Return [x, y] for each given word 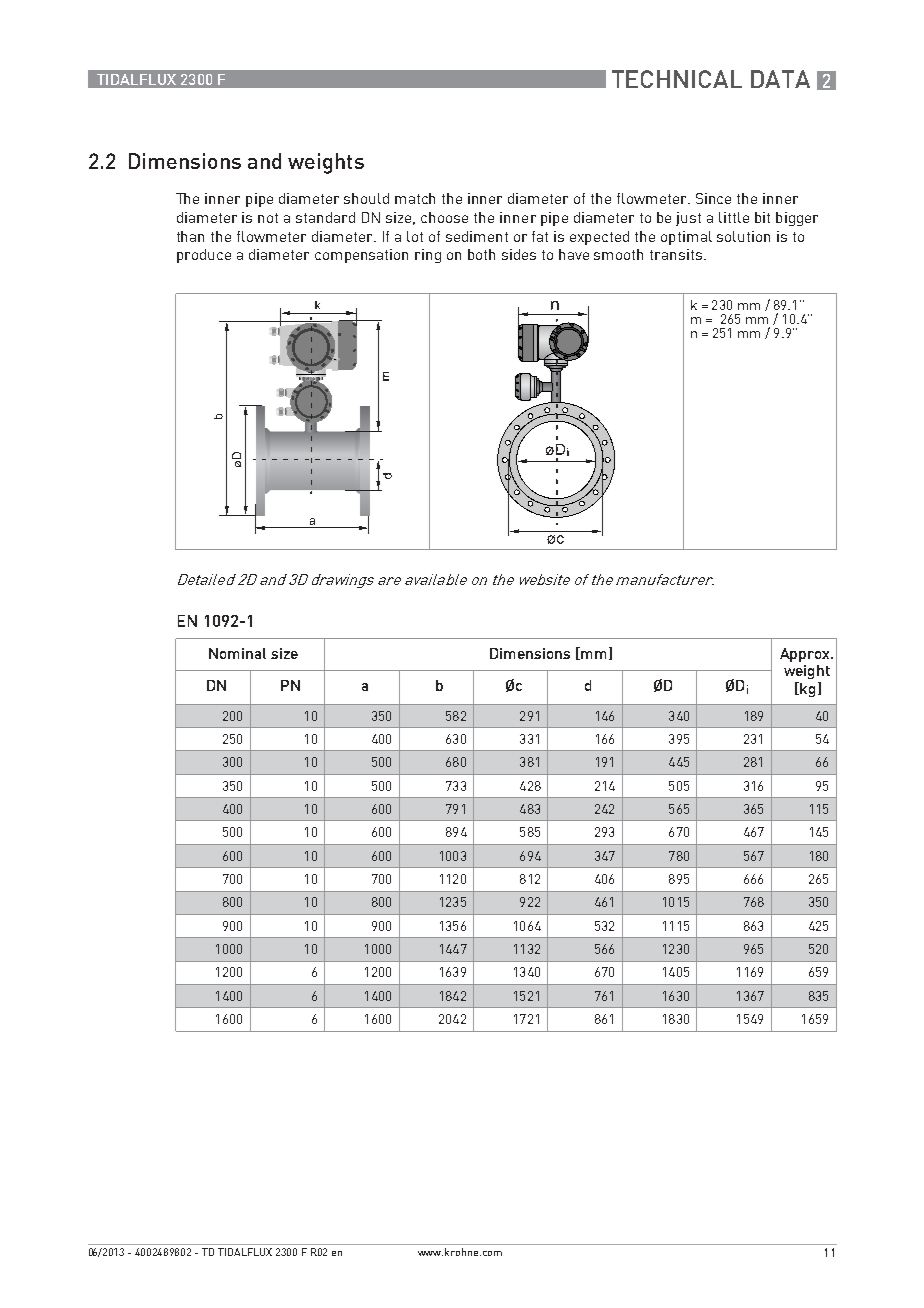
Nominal [237, 653]
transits [677, 254]
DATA [780, 79]
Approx [806, 655]
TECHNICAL [677, 79]
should [366, 198]
